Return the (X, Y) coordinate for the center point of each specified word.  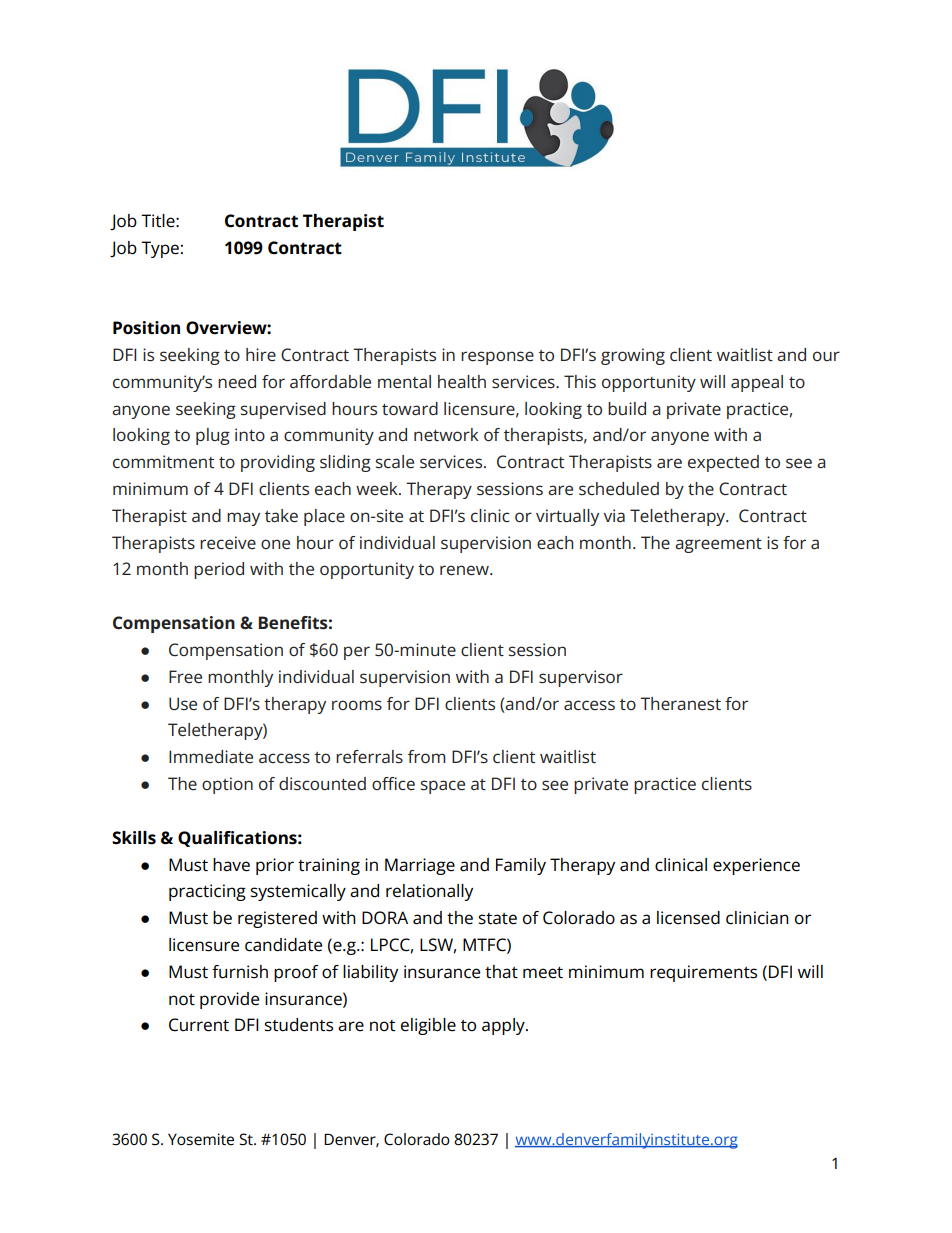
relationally (429, 892)
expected (723, 463)
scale (395, 461)
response (497, 358)
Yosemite (201, 1139)
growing (633, 356)
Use (183, 703)
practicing (207, 892)
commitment (163, 461)
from (427, 756)
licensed (688, 918)
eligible (428, 1026)
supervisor (581, 678)
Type (160, 249)
